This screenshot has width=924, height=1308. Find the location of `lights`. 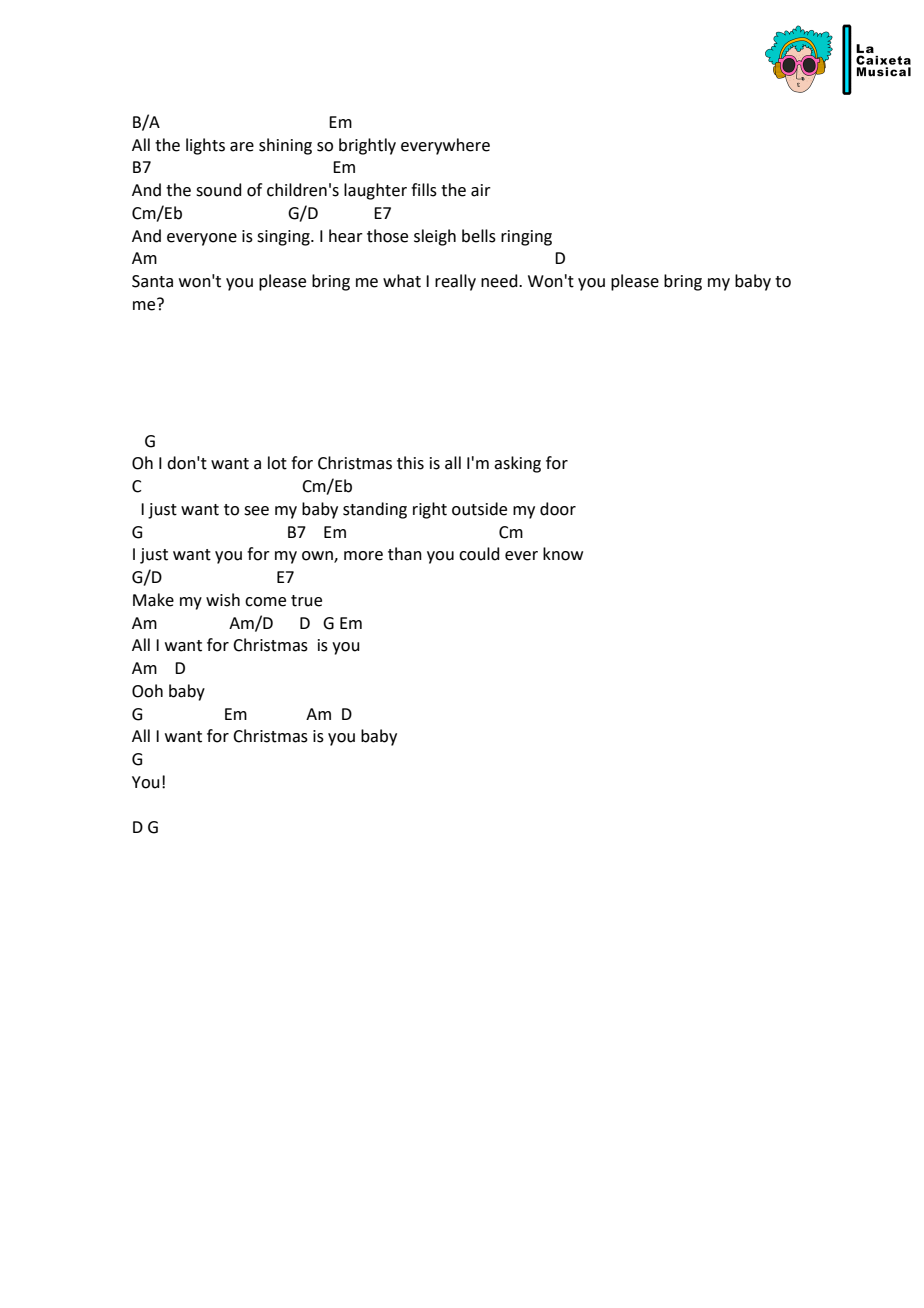

lights is located at coordinates (205, 146).
